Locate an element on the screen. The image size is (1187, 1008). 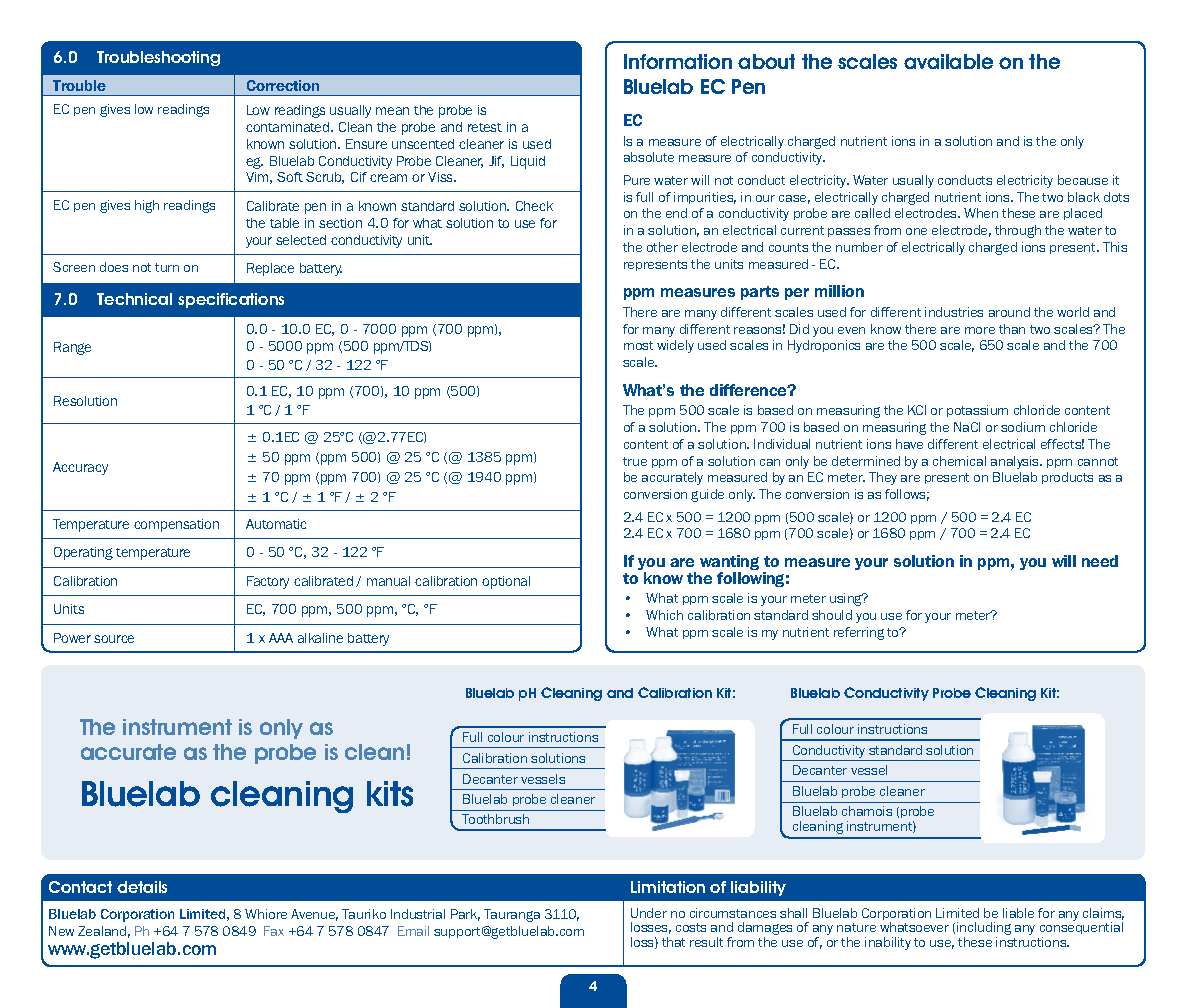
potassium is located at coordinates (977, 411).
